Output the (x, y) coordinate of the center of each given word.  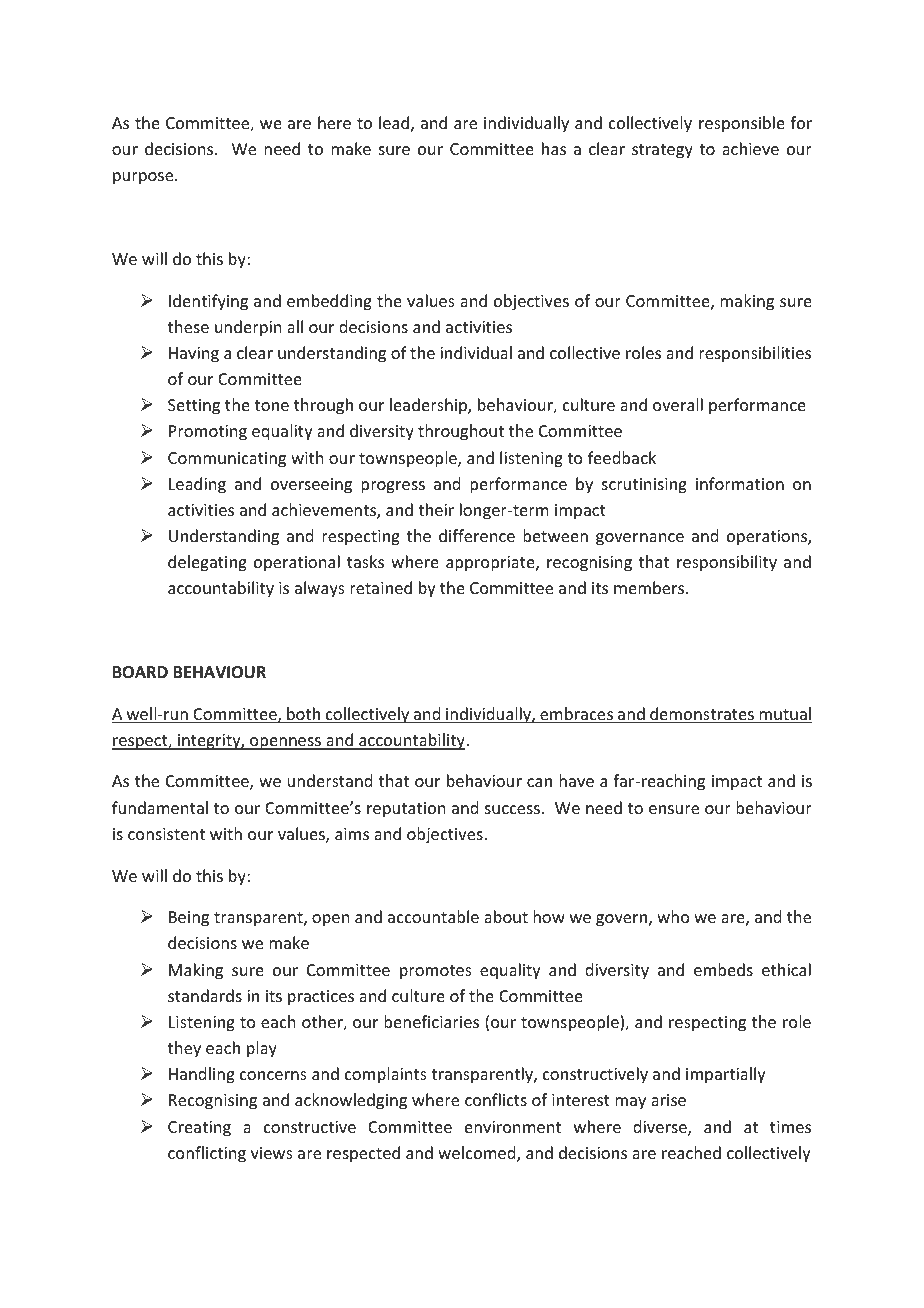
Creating (199, 1129)
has (554, 148)
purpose (144, 178)
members (650, 587)
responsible (742, 124)
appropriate (491, 564)
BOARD (140, 672)
